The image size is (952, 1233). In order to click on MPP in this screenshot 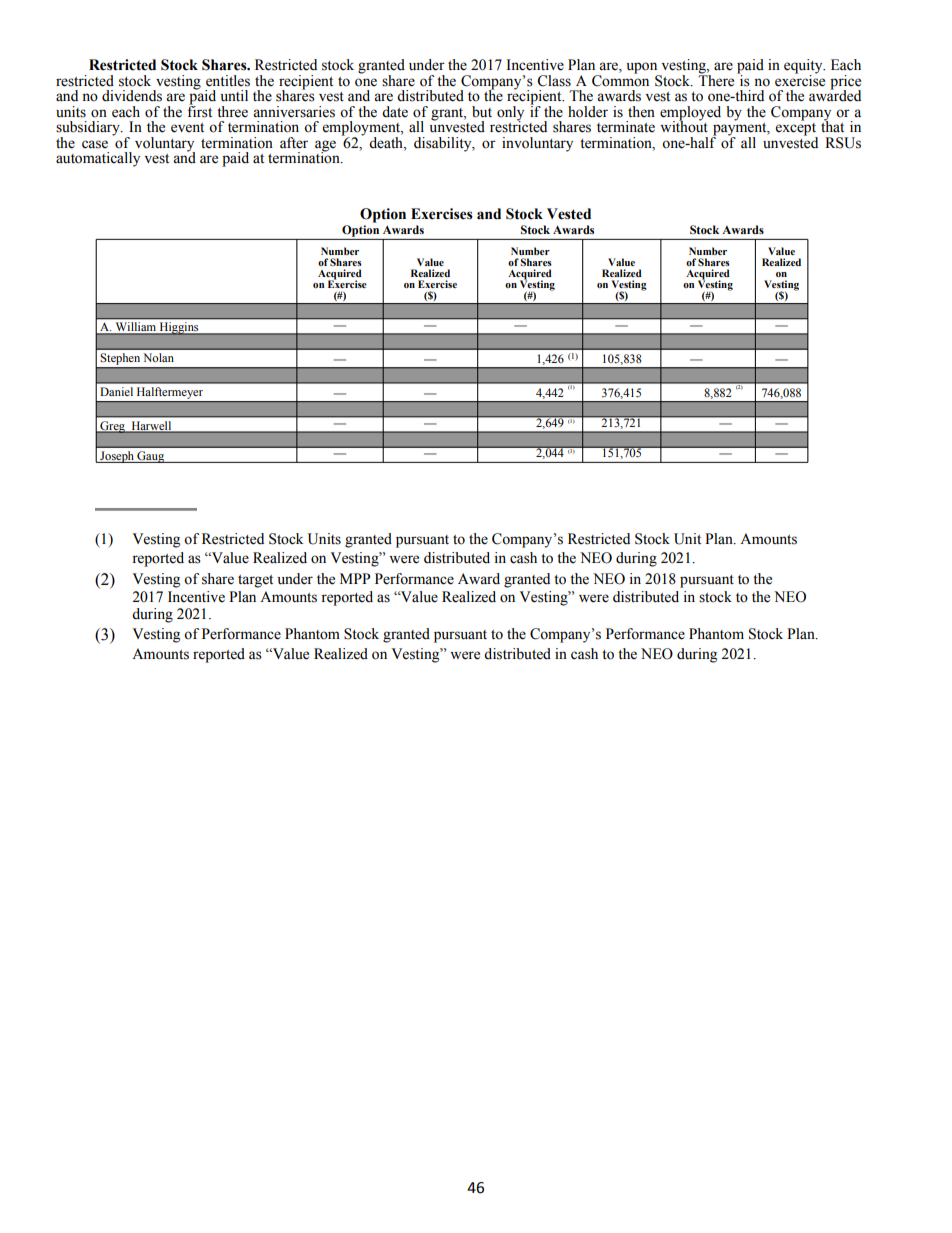, I will do `click(355, 578)`.
